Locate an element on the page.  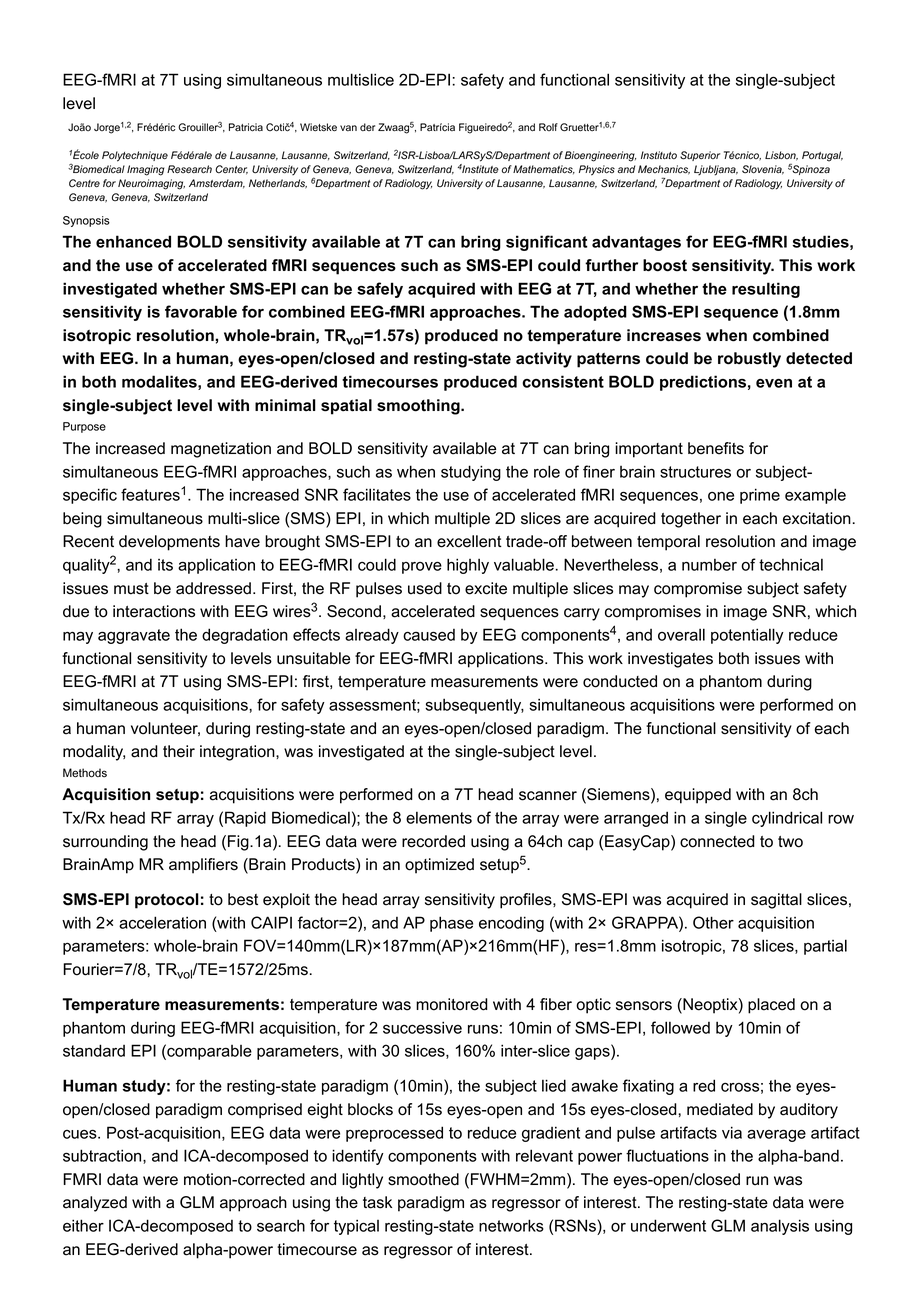
monitored is located at coordinates (452, 1004).
